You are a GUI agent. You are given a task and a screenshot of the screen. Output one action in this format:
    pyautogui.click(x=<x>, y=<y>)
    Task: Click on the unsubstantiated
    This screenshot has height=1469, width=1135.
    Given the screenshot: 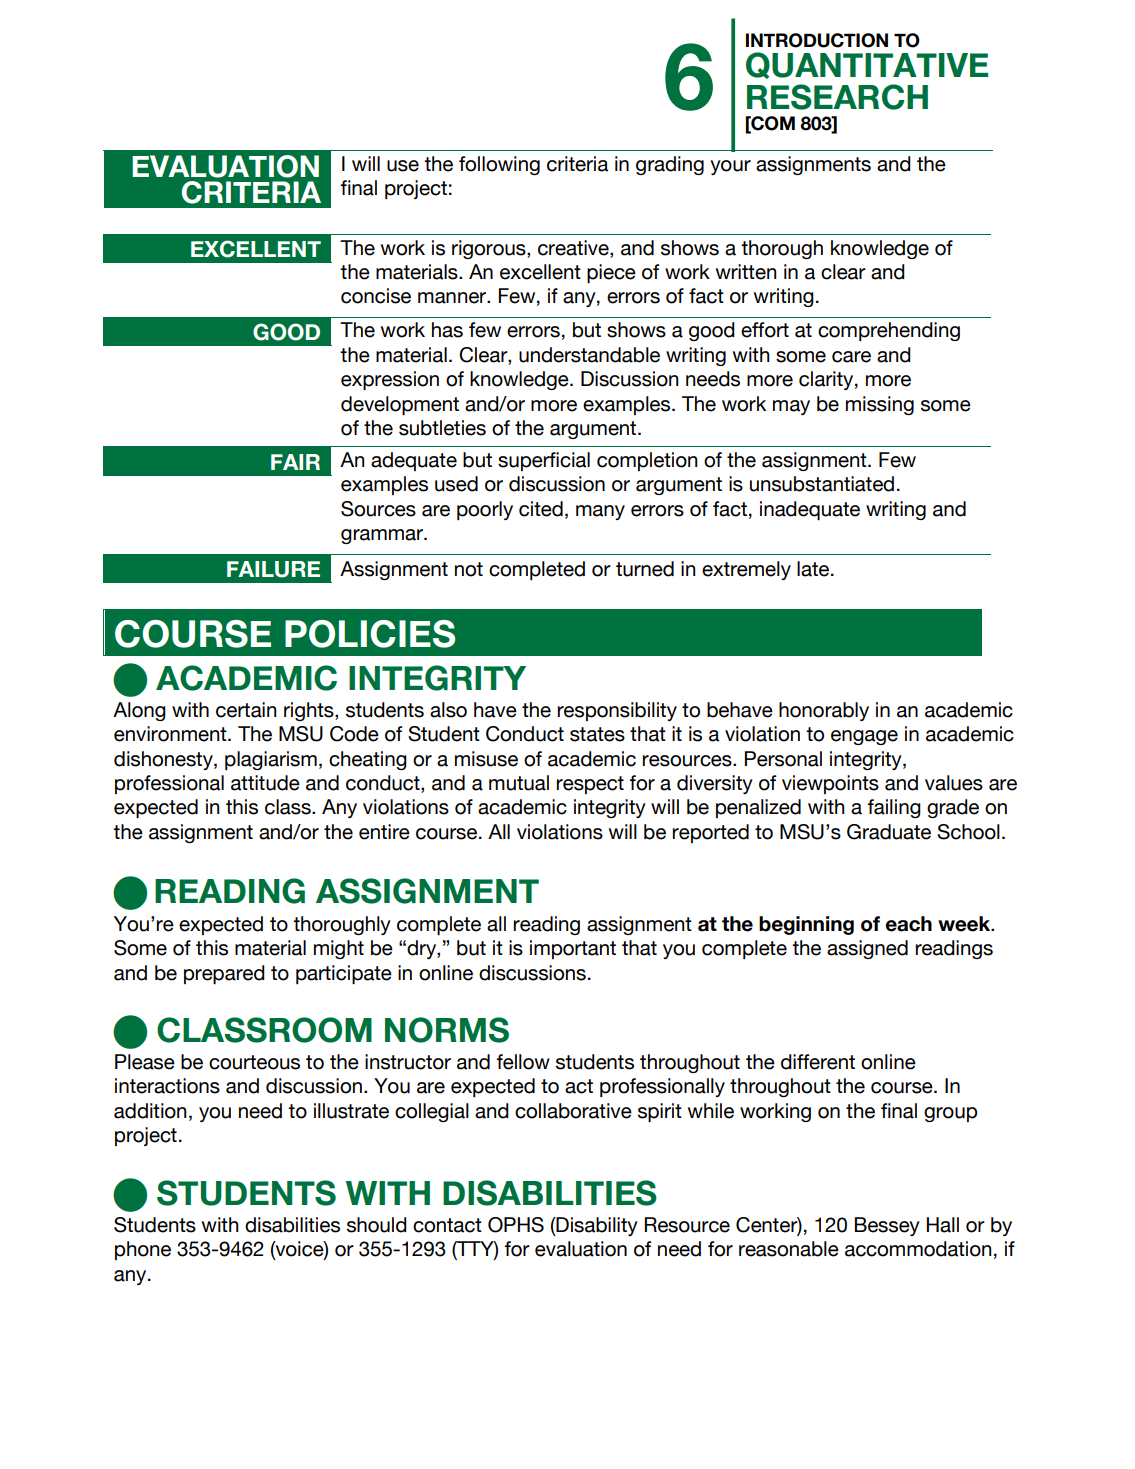 What is the action you would take?
    pyautogui.click(x=822, y=484)
